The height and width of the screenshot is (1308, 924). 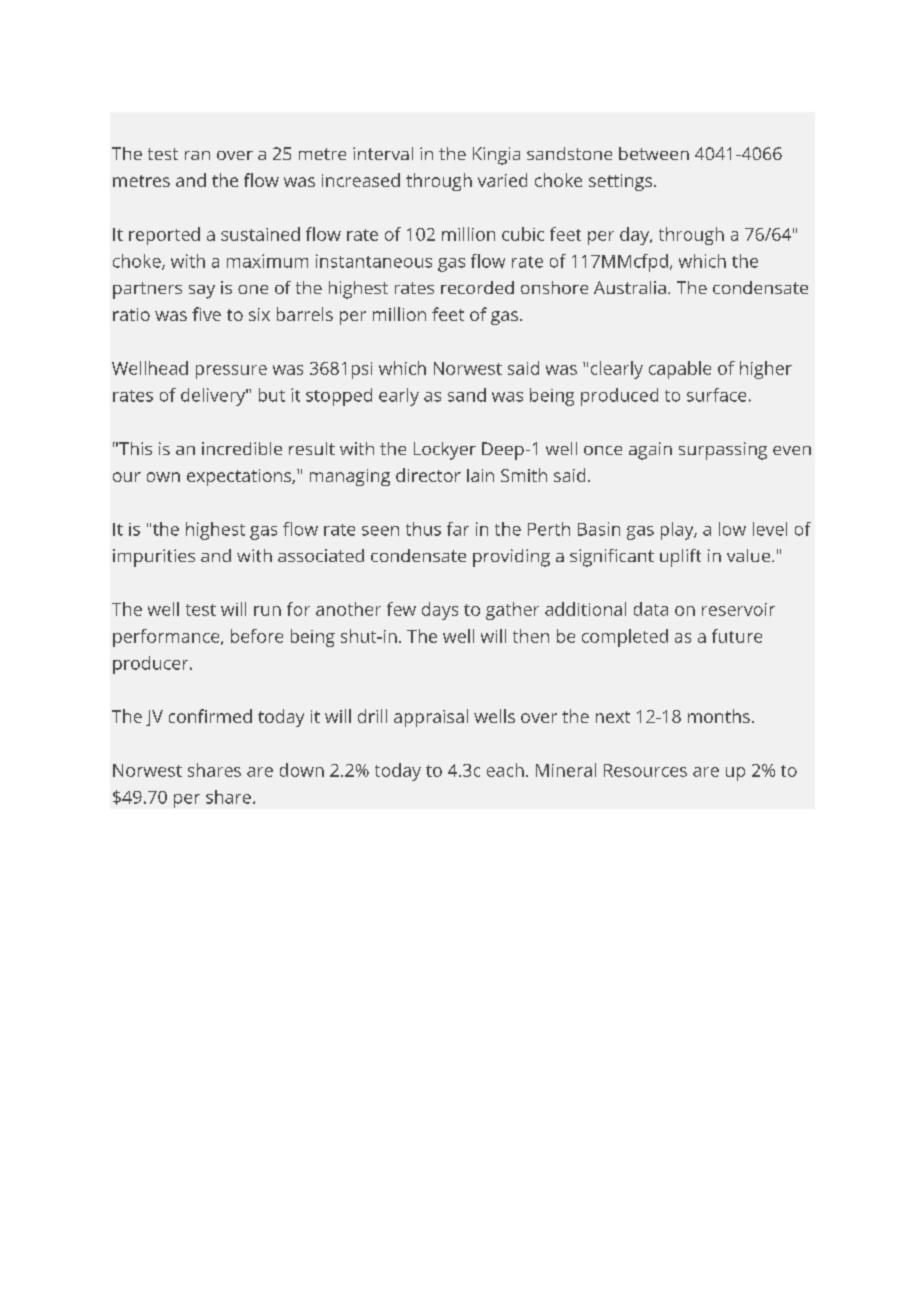 What do you see at coordinates (630, 287) in the screenshot?
I see `Australia` at bounding box center [630, 287].
